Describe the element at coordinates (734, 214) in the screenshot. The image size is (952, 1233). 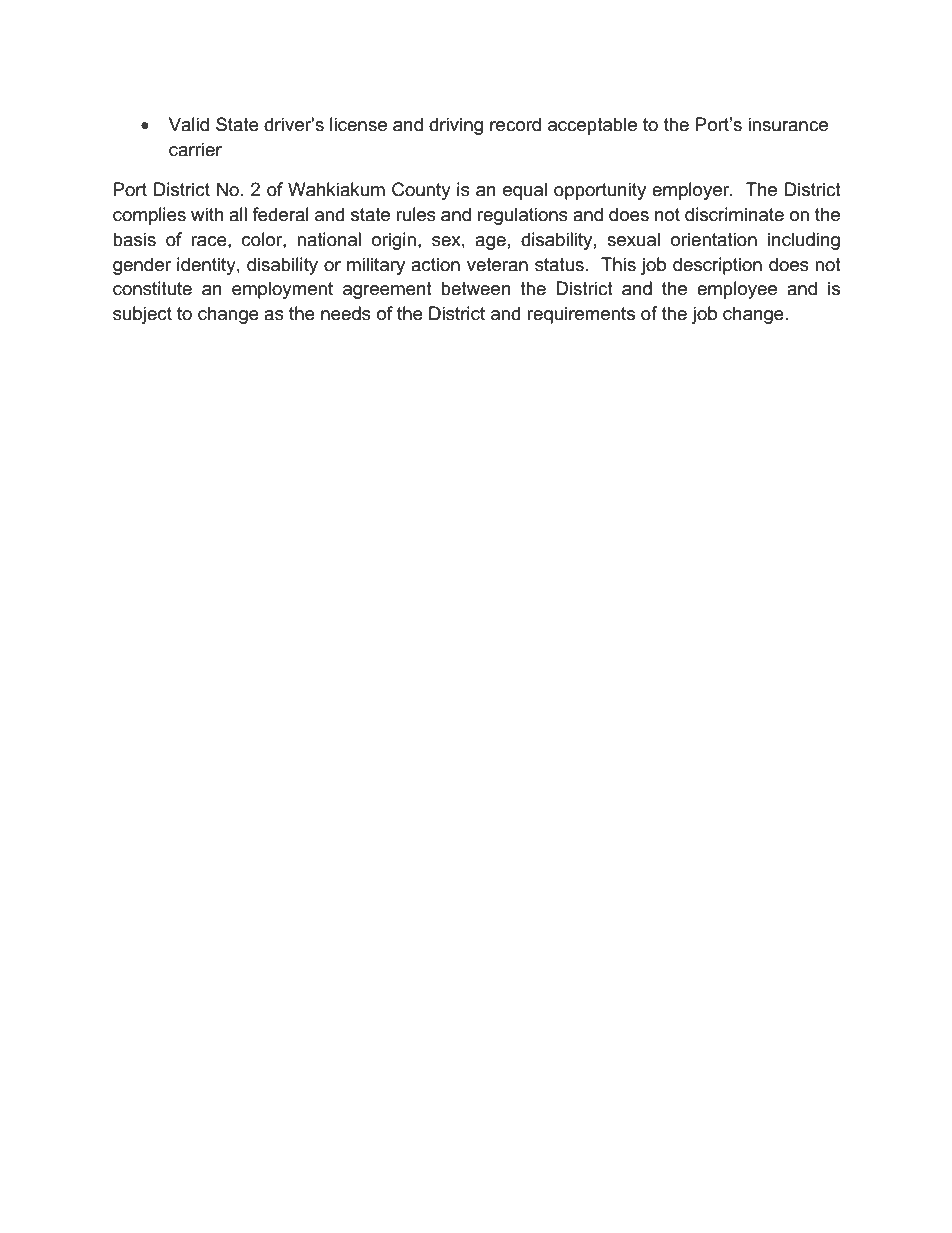
I see `discriminate` at that location.
